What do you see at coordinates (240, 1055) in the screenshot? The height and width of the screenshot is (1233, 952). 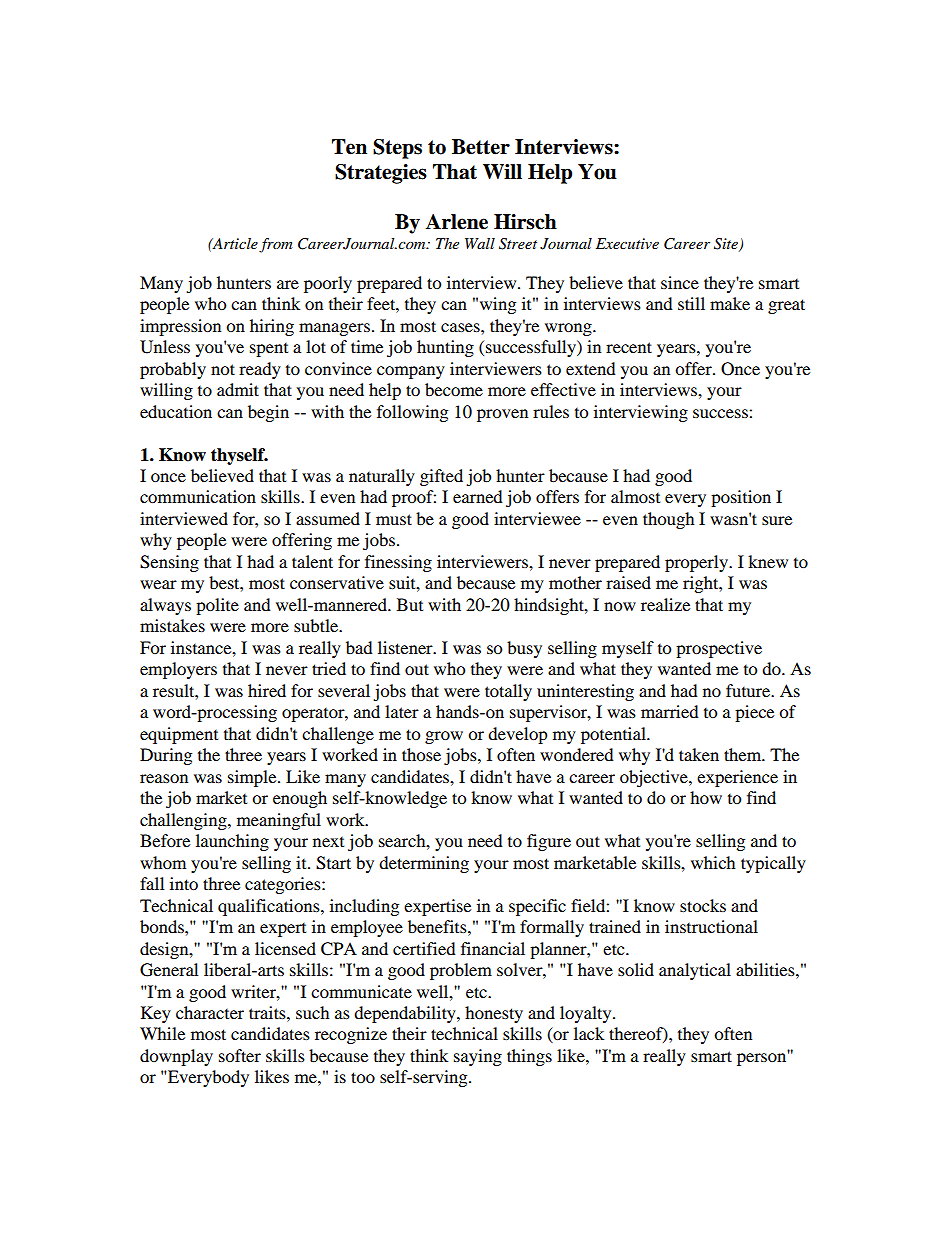 I see `softer` at bounding box center [240, 1055].
